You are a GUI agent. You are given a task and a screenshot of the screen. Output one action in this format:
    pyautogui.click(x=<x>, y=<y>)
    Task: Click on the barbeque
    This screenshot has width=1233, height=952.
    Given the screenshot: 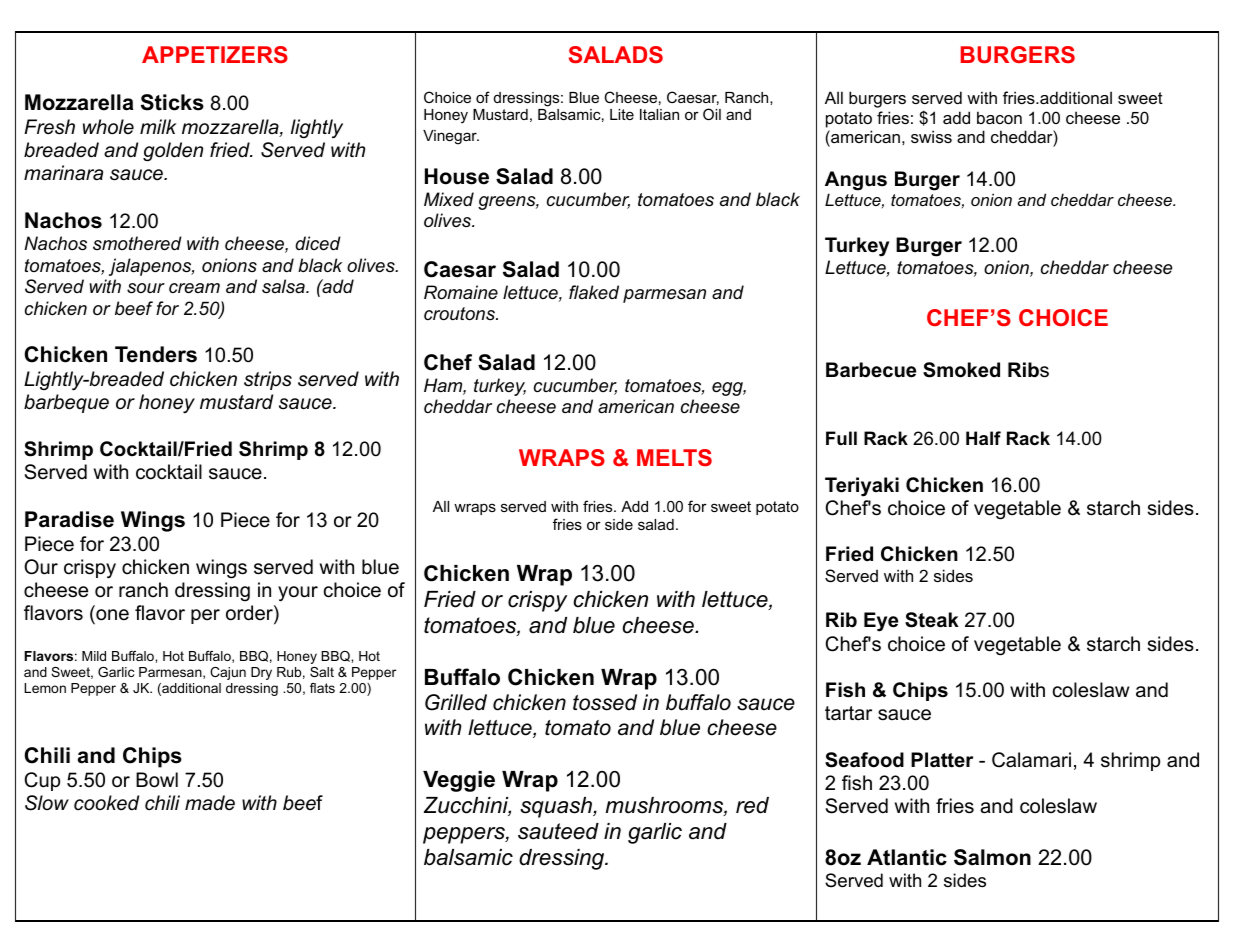 What is the action you would take?
    pyautogui.click(x=66, y=403)
